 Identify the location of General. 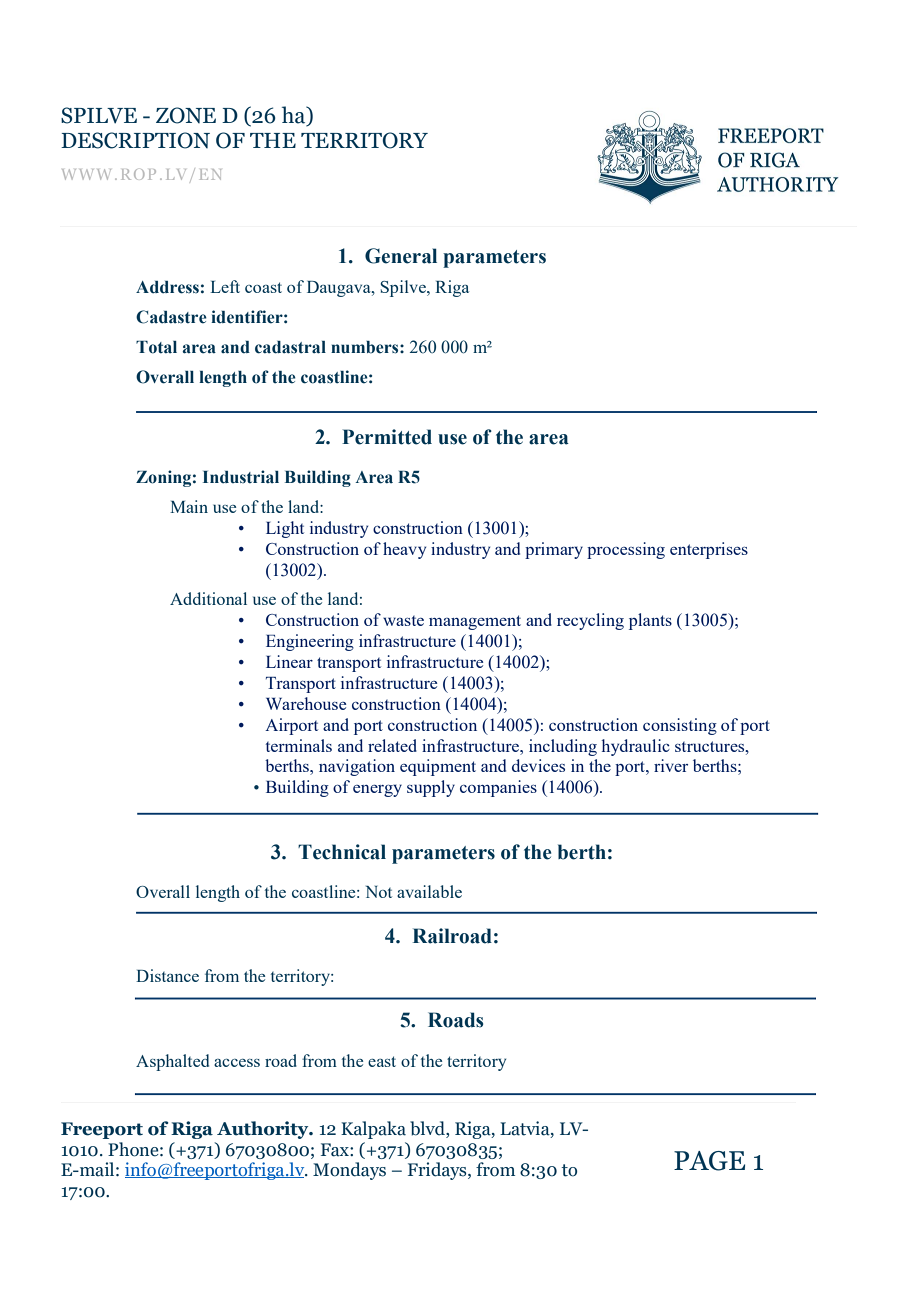
(401, 256).
